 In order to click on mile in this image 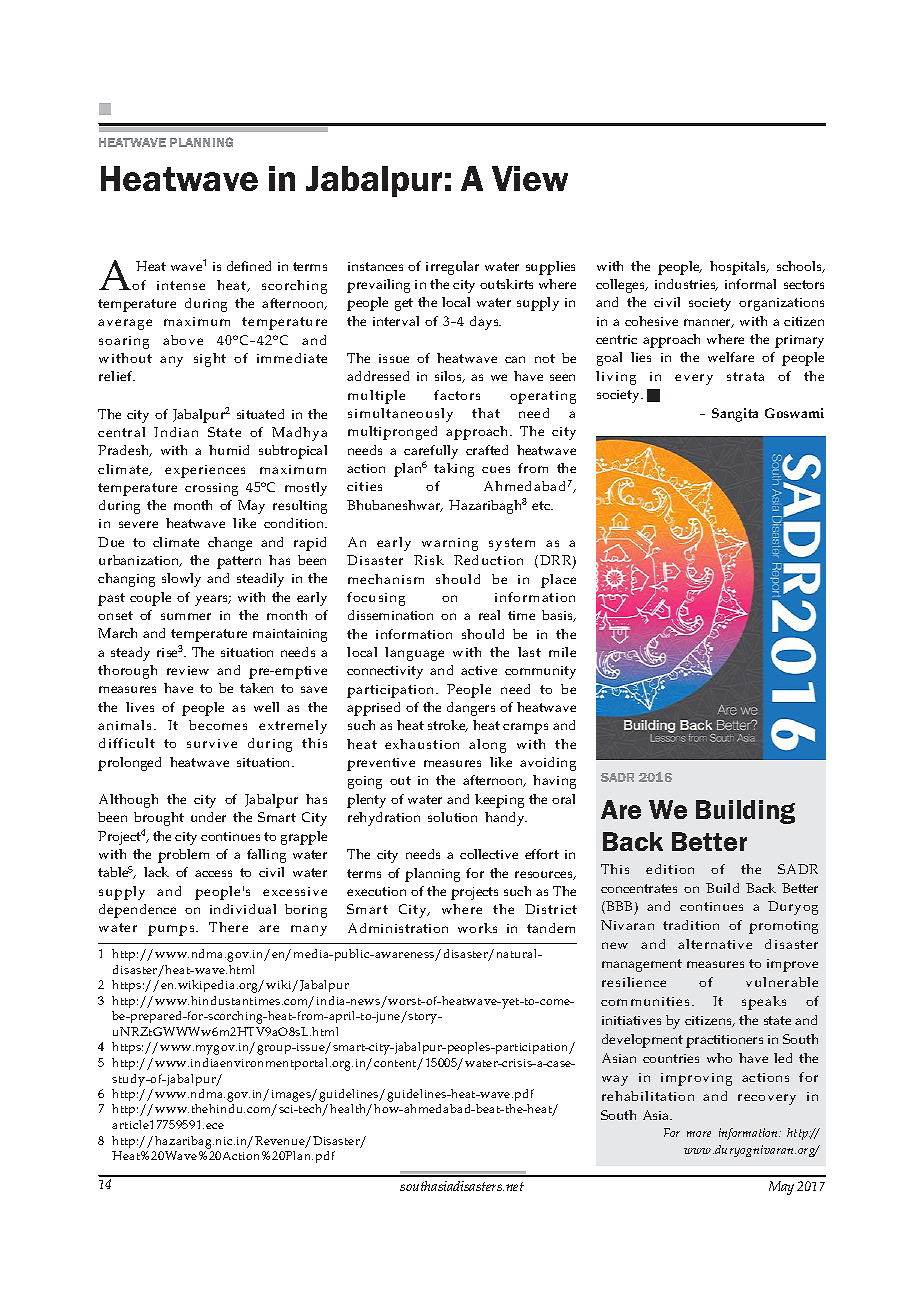, I will do `click(562, 652)`.
